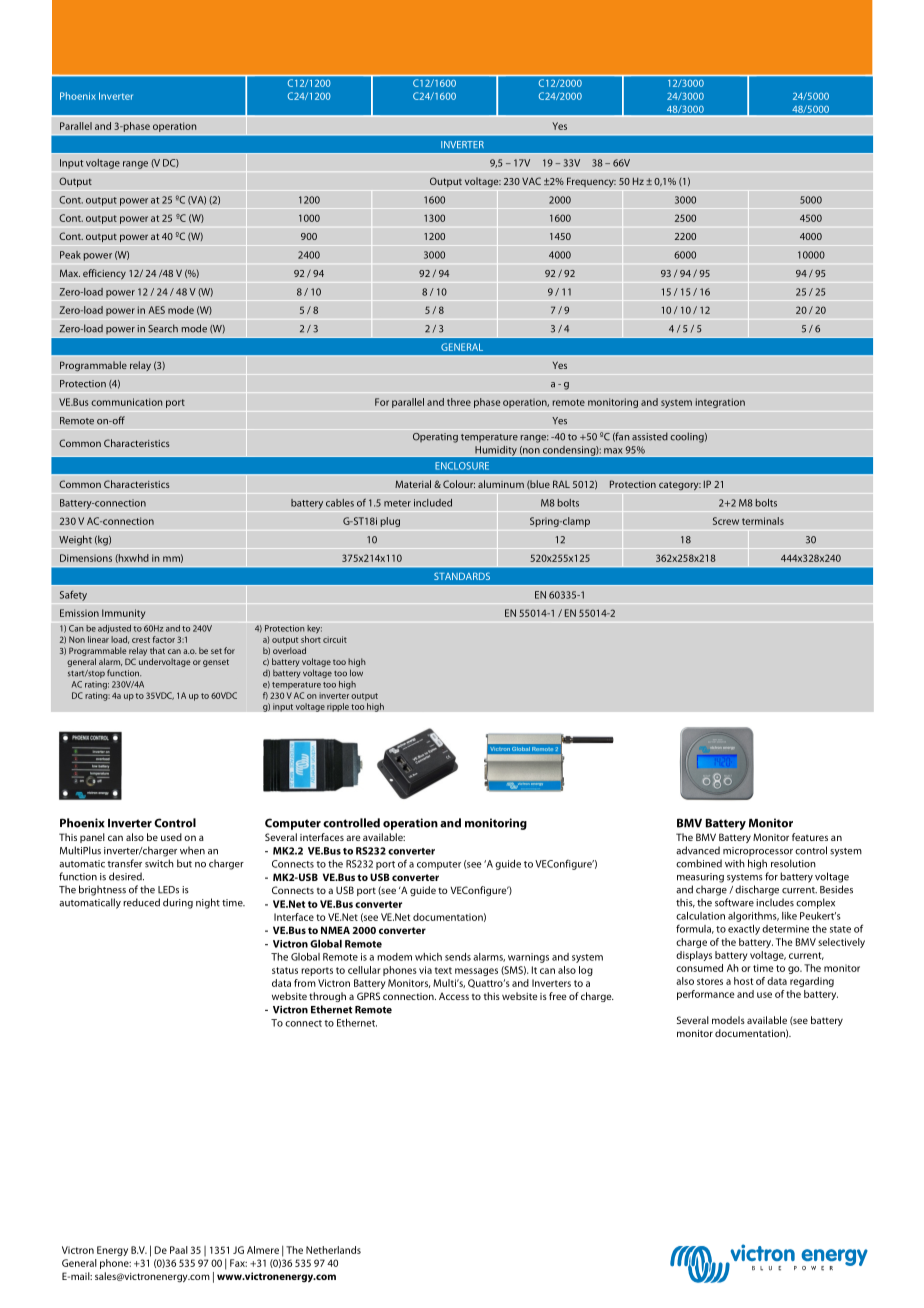 The width and height of the document is (924, 1308). Describe the element at coordinates (531, 181) in the document. I see `VAC` at that location.
